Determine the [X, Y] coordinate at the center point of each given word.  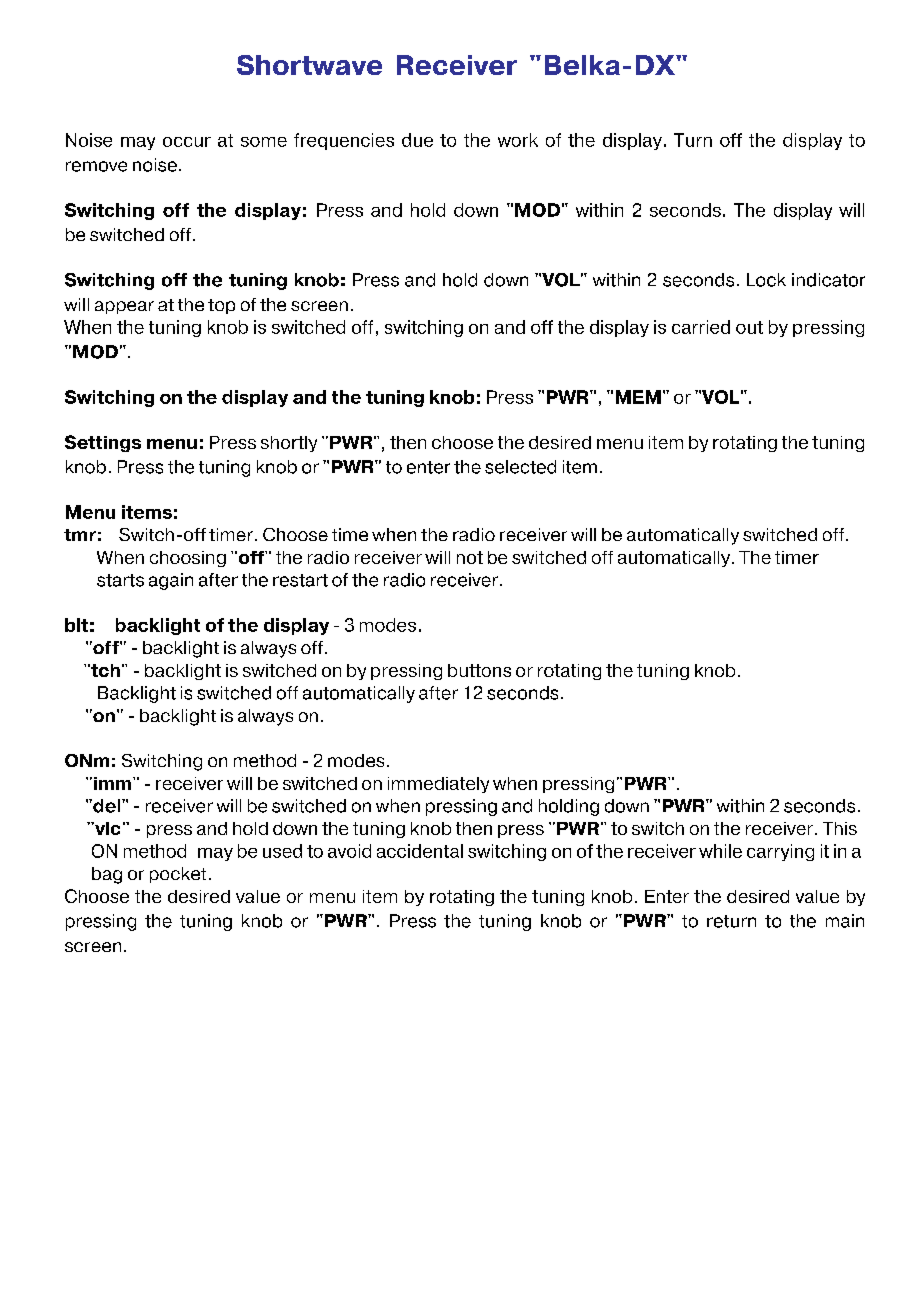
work [518, 140]
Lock [766, 280]
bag [107, 875]
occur [187, 142]
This [840, 828]
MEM [638, 397]
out [749, 327]
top [221, 306]
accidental [420, 851]
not [470, 557]
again [171, 581]
